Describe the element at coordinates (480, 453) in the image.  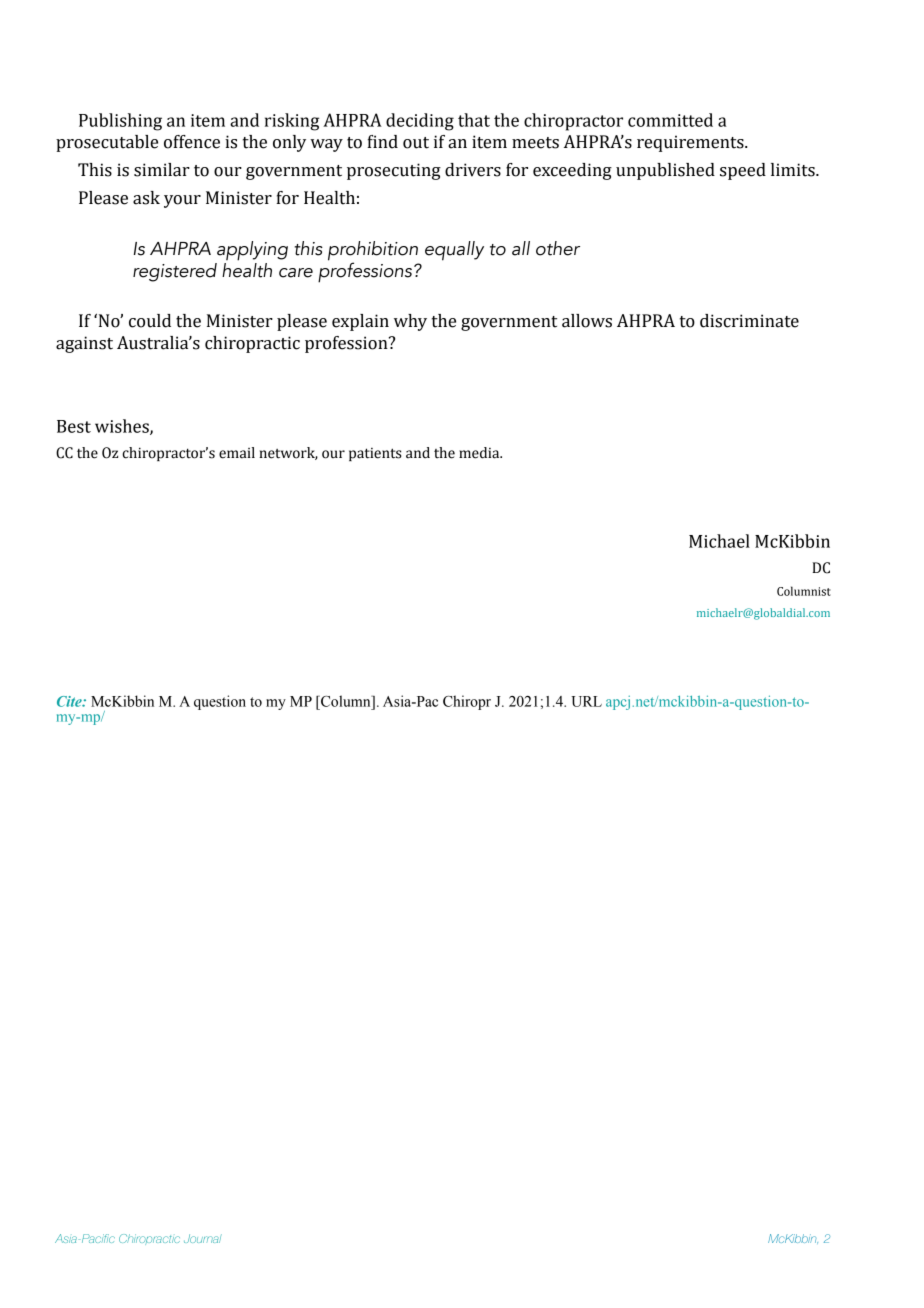
I see `media` at that location.
